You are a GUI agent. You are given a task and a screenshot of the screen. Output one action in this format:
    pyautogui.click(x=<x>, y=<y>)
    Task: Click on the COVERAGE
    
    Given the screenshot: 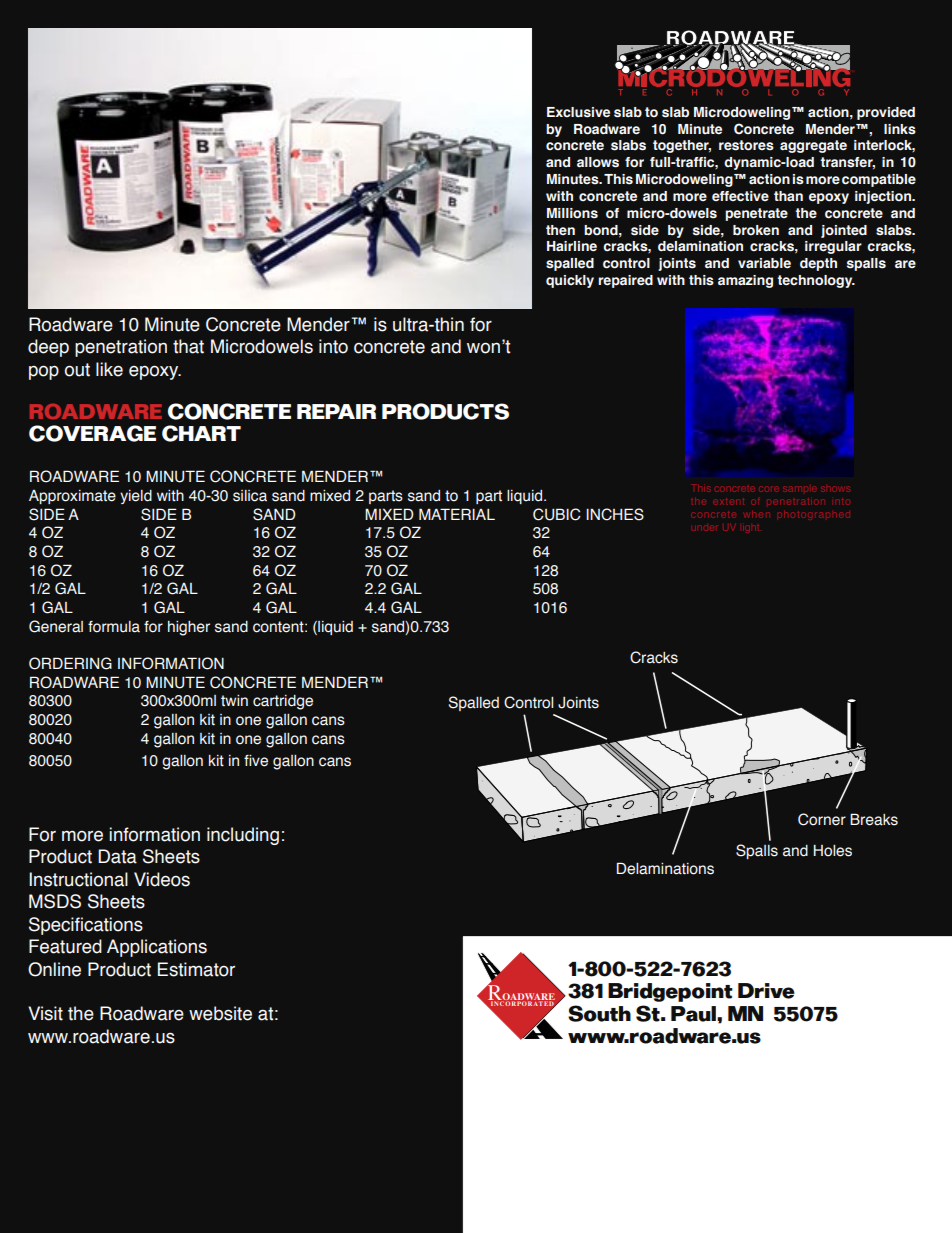 What is the action you would take?
    pyautogui.click(x=92, y=433)
